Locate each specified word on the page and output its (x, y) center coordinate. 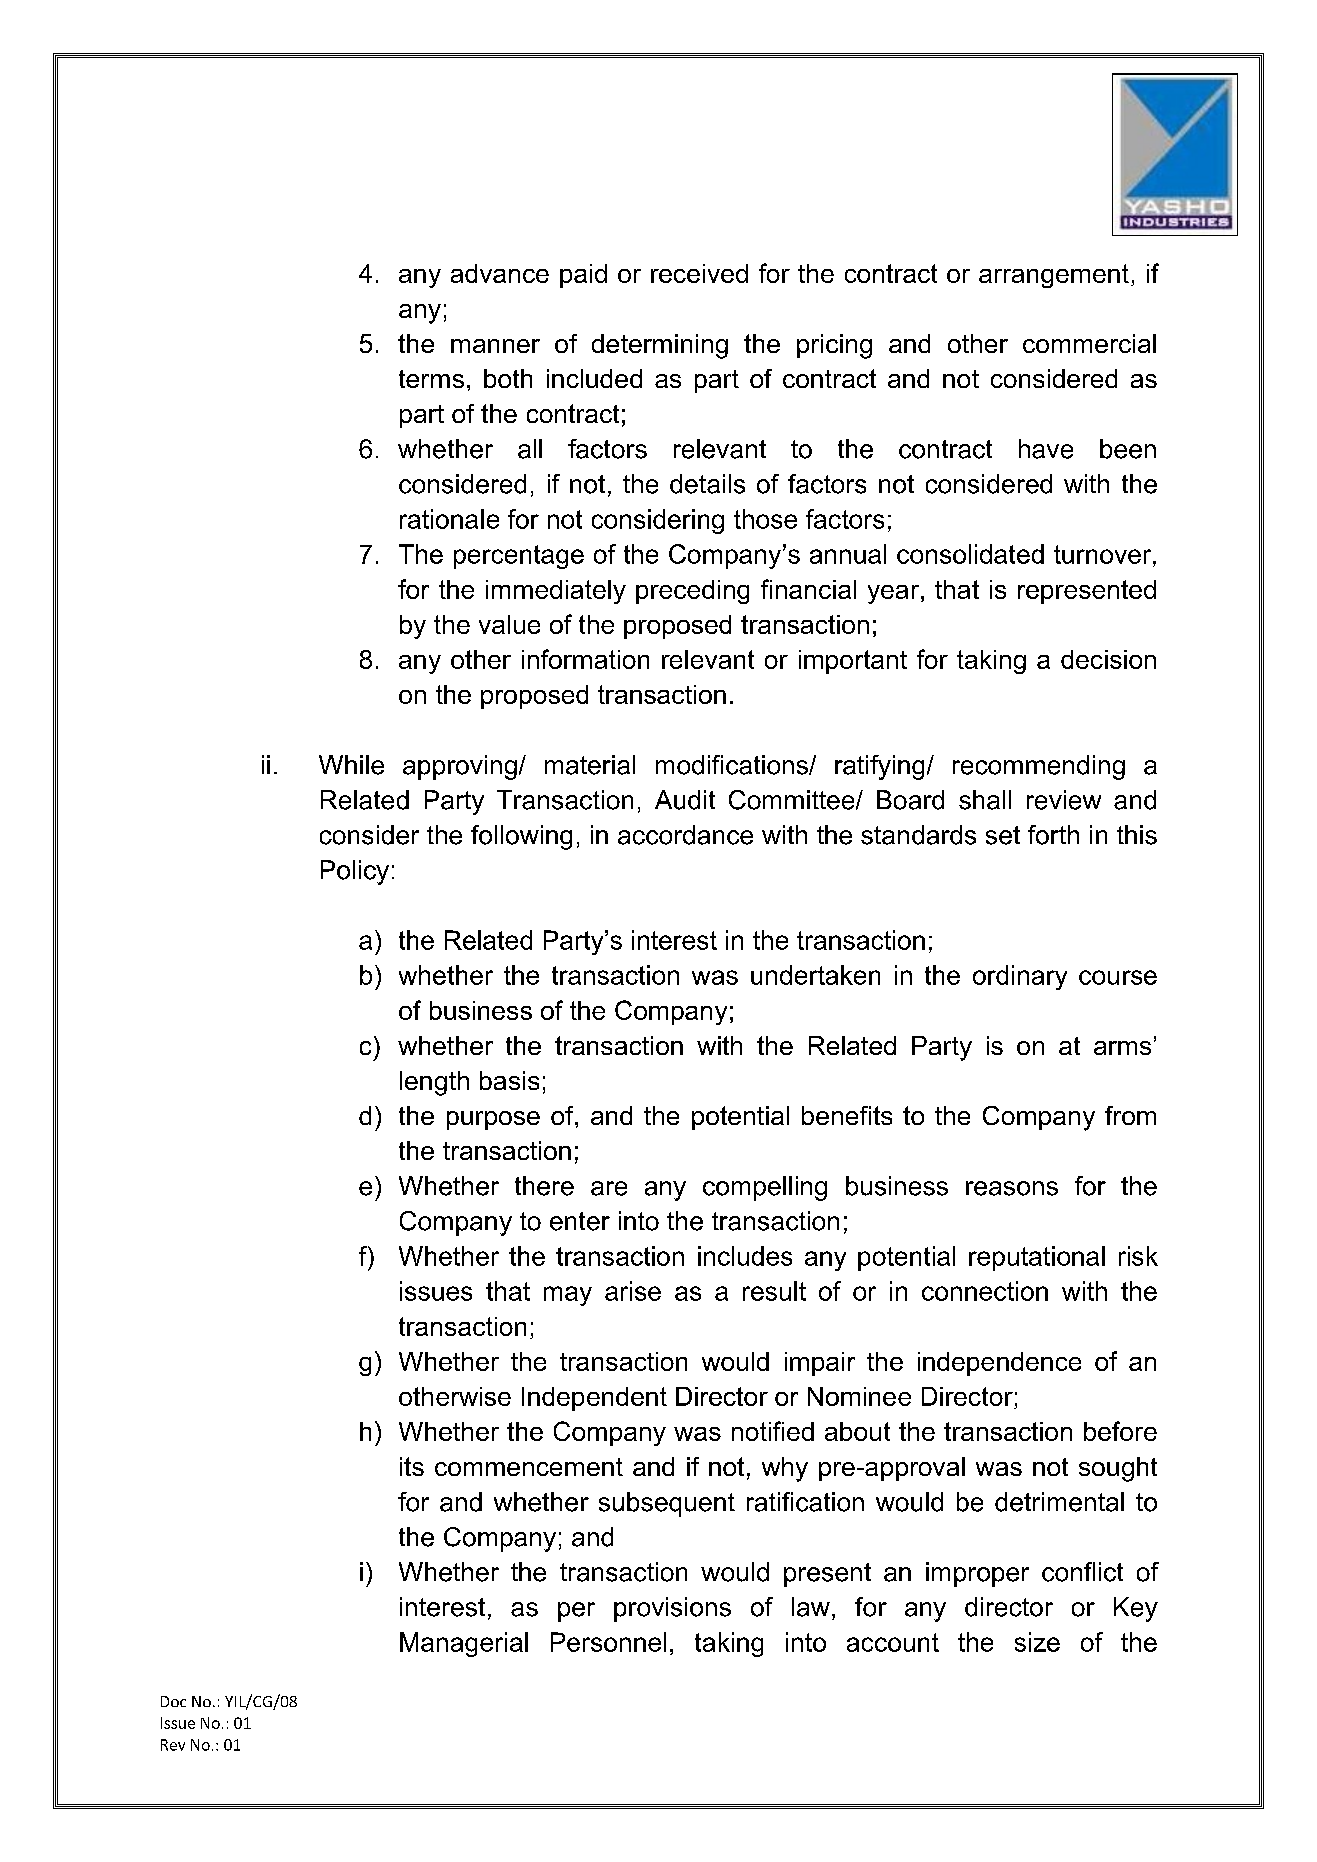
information (585, 659)
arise (633, 1291)
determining (660, 346)
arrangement (1054, 276)
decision (1108, 659)
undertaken (815, 975)
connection (985, 1291)
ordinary (1020, 977)
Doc (173, 1701)
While (351, 765)
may (568, 1296)
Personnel (608, 1642)
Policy (355, 872)
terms (431, 379)
